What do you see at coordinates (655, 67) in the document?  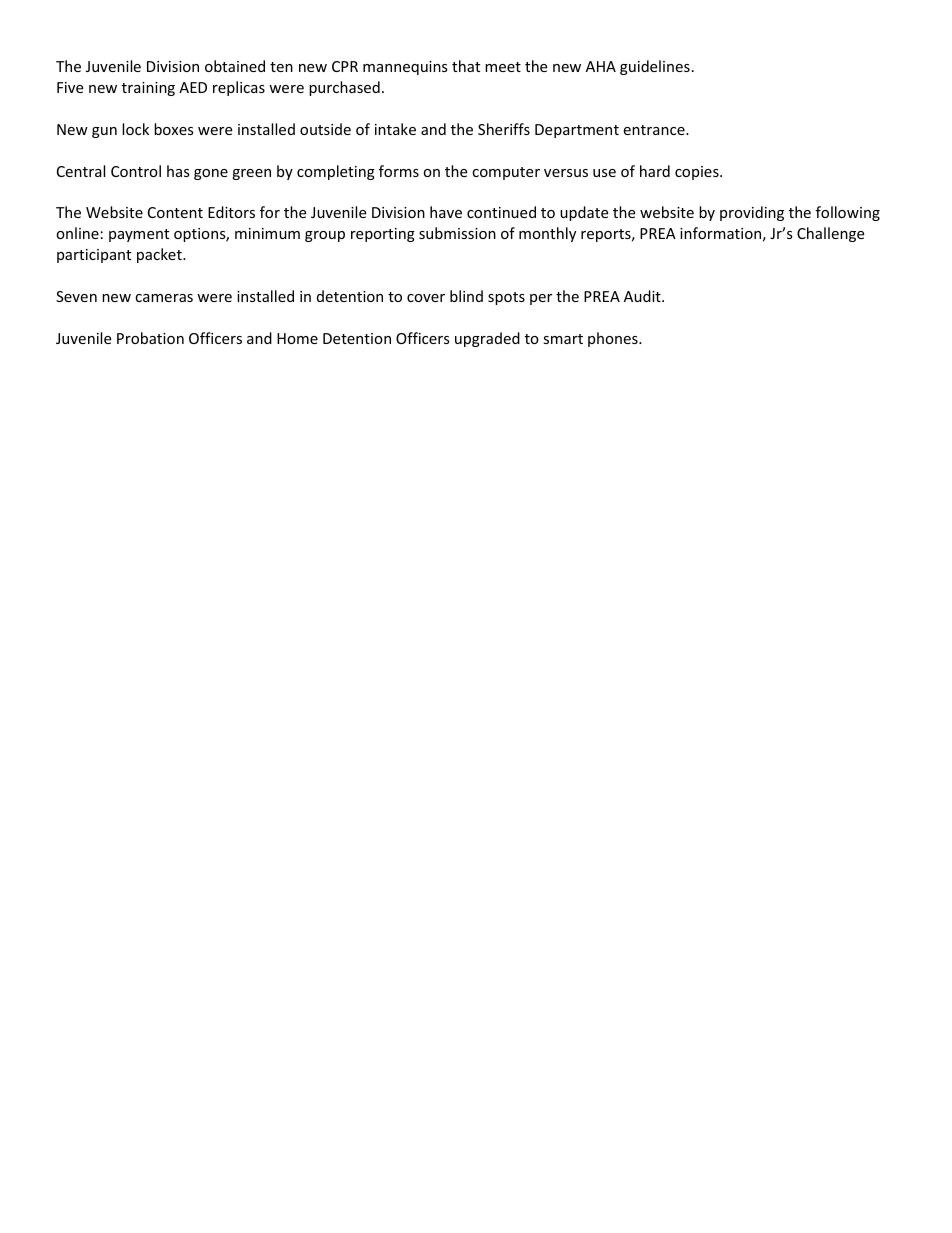 I see `guidelines` at bounding box center [655, 67].
